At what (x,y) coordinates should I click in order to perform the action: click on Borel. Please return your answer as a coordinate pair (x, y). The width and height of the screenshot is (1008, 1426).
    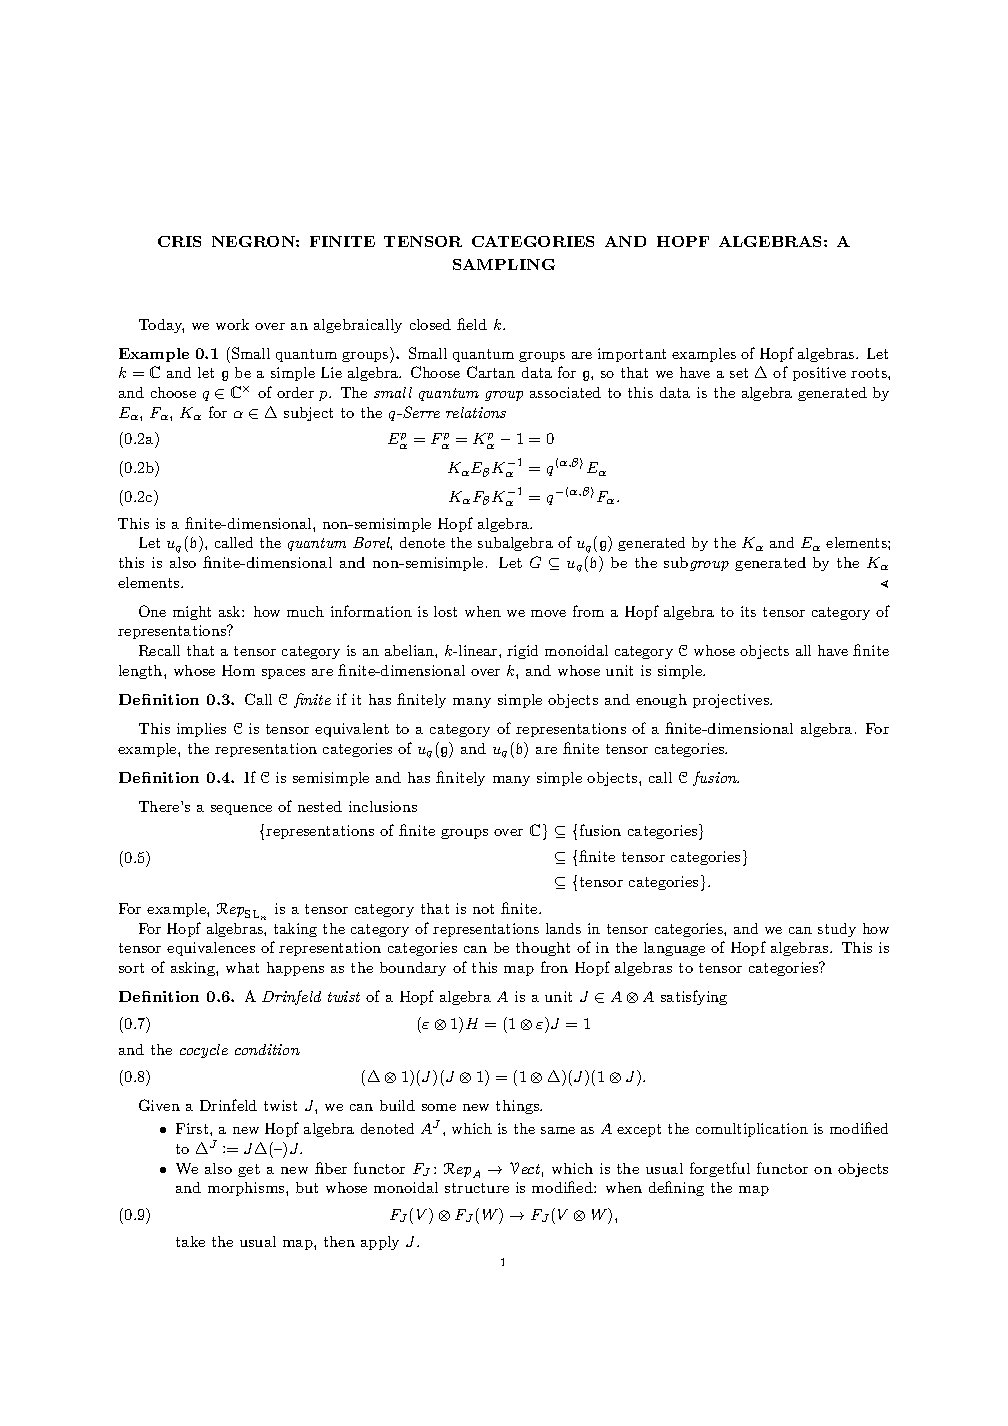
    Looking at the image, I should click on (372, 543).
